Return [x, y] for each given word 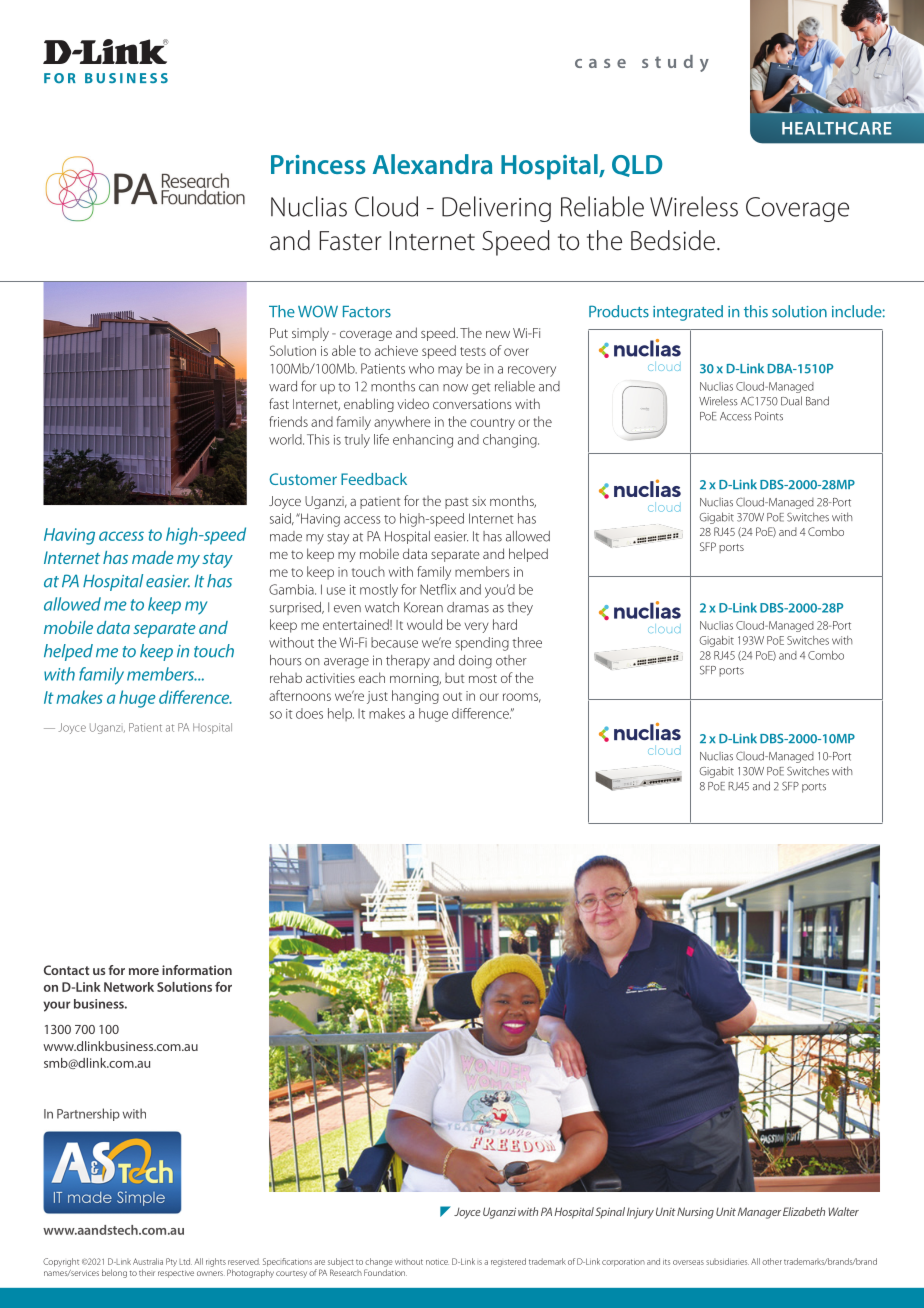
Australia [148, 1261]
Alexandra [432, 164]
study [675, 63]
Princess [318, 164]
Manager [759, 1213]
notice [437, 1262]
